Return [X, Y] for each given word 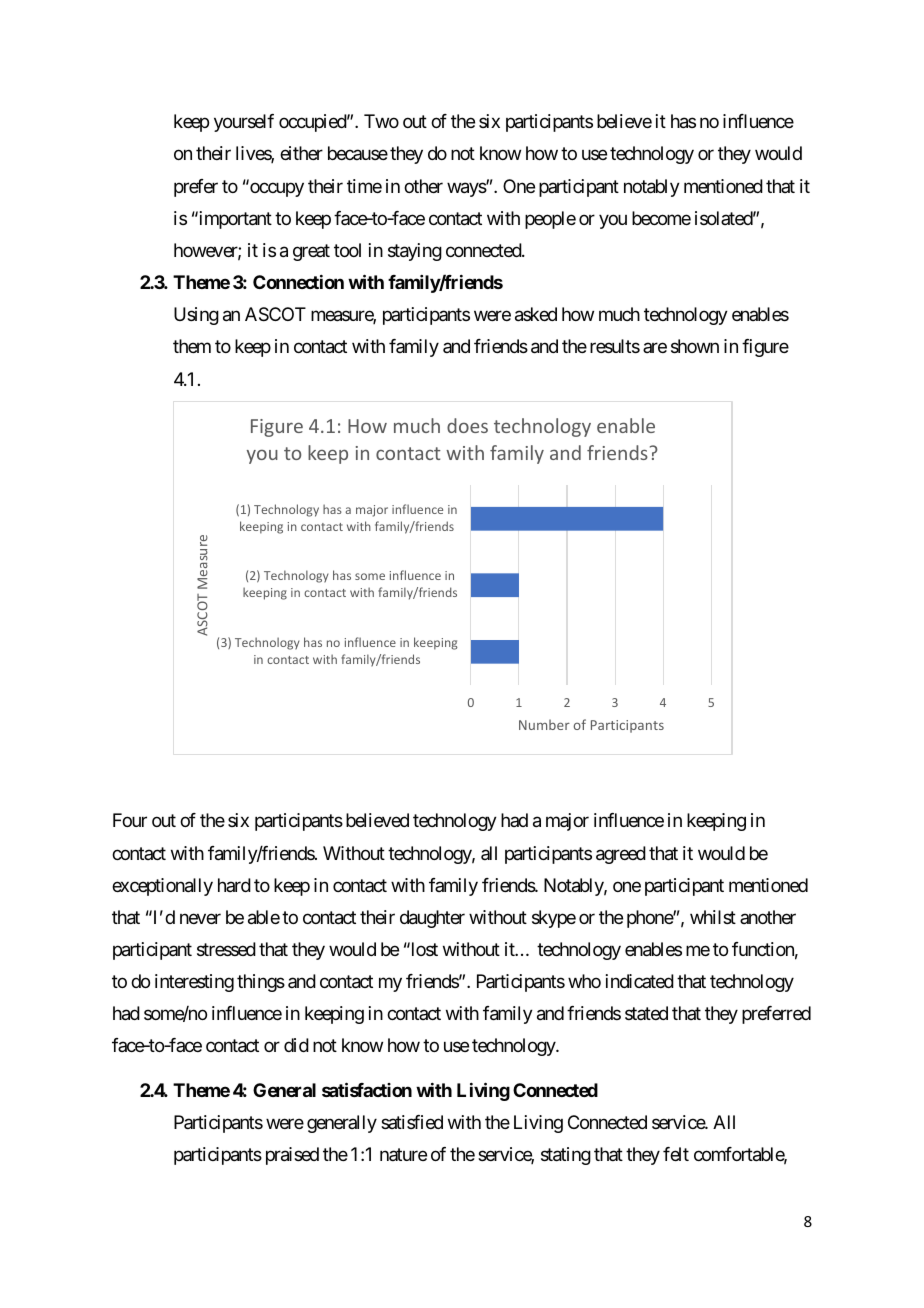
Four [130, 820]
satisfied [412, 1122]
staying [415, 252]
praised [292, 1156]
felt [676, 1154]
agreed [621, 855]
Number [544, 724]
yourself [244, 123]
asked [536, 314]
